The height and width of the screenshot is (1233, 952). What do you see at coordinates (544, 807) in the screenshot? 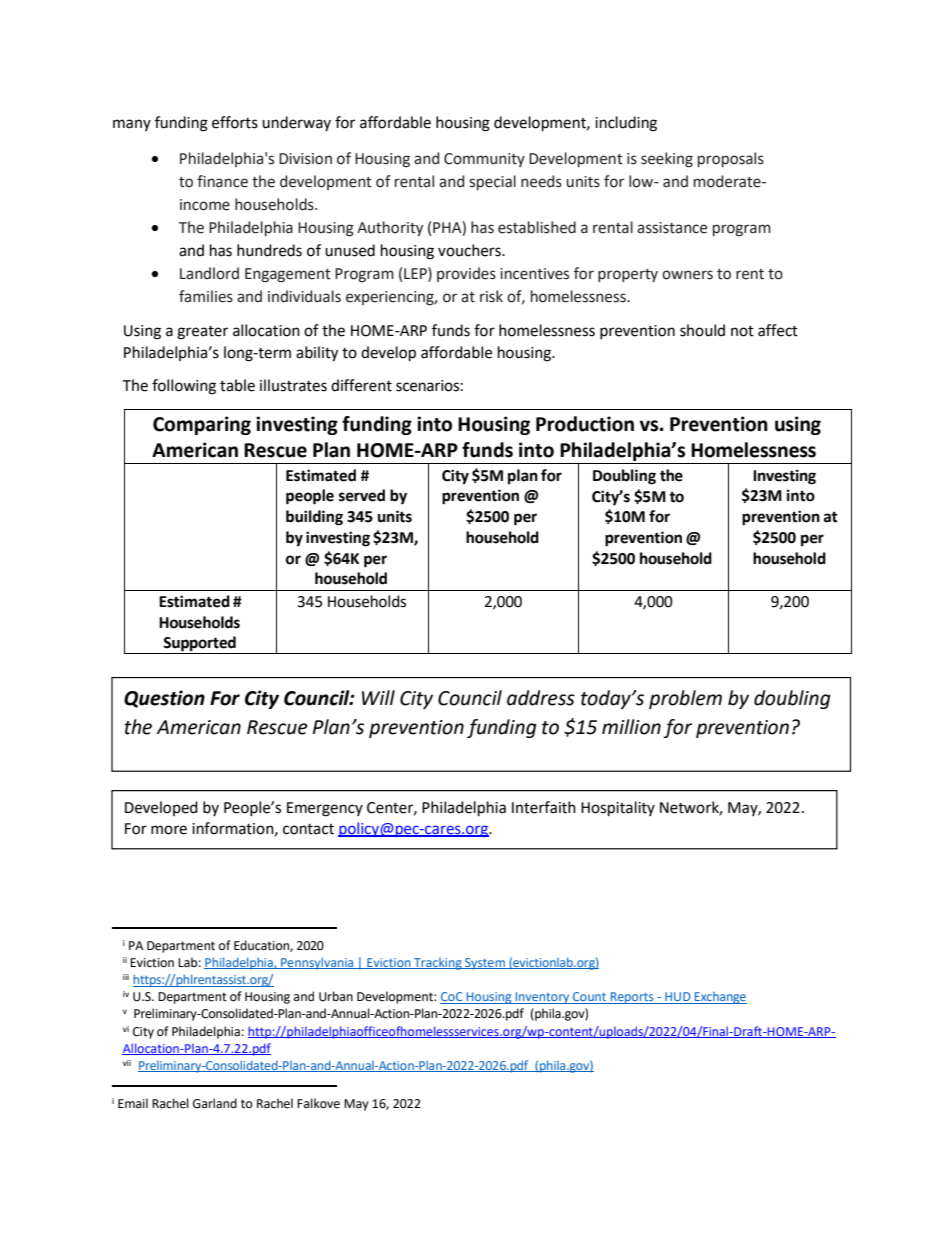
I see `Interfaith` at bounding box center [544, 807].
